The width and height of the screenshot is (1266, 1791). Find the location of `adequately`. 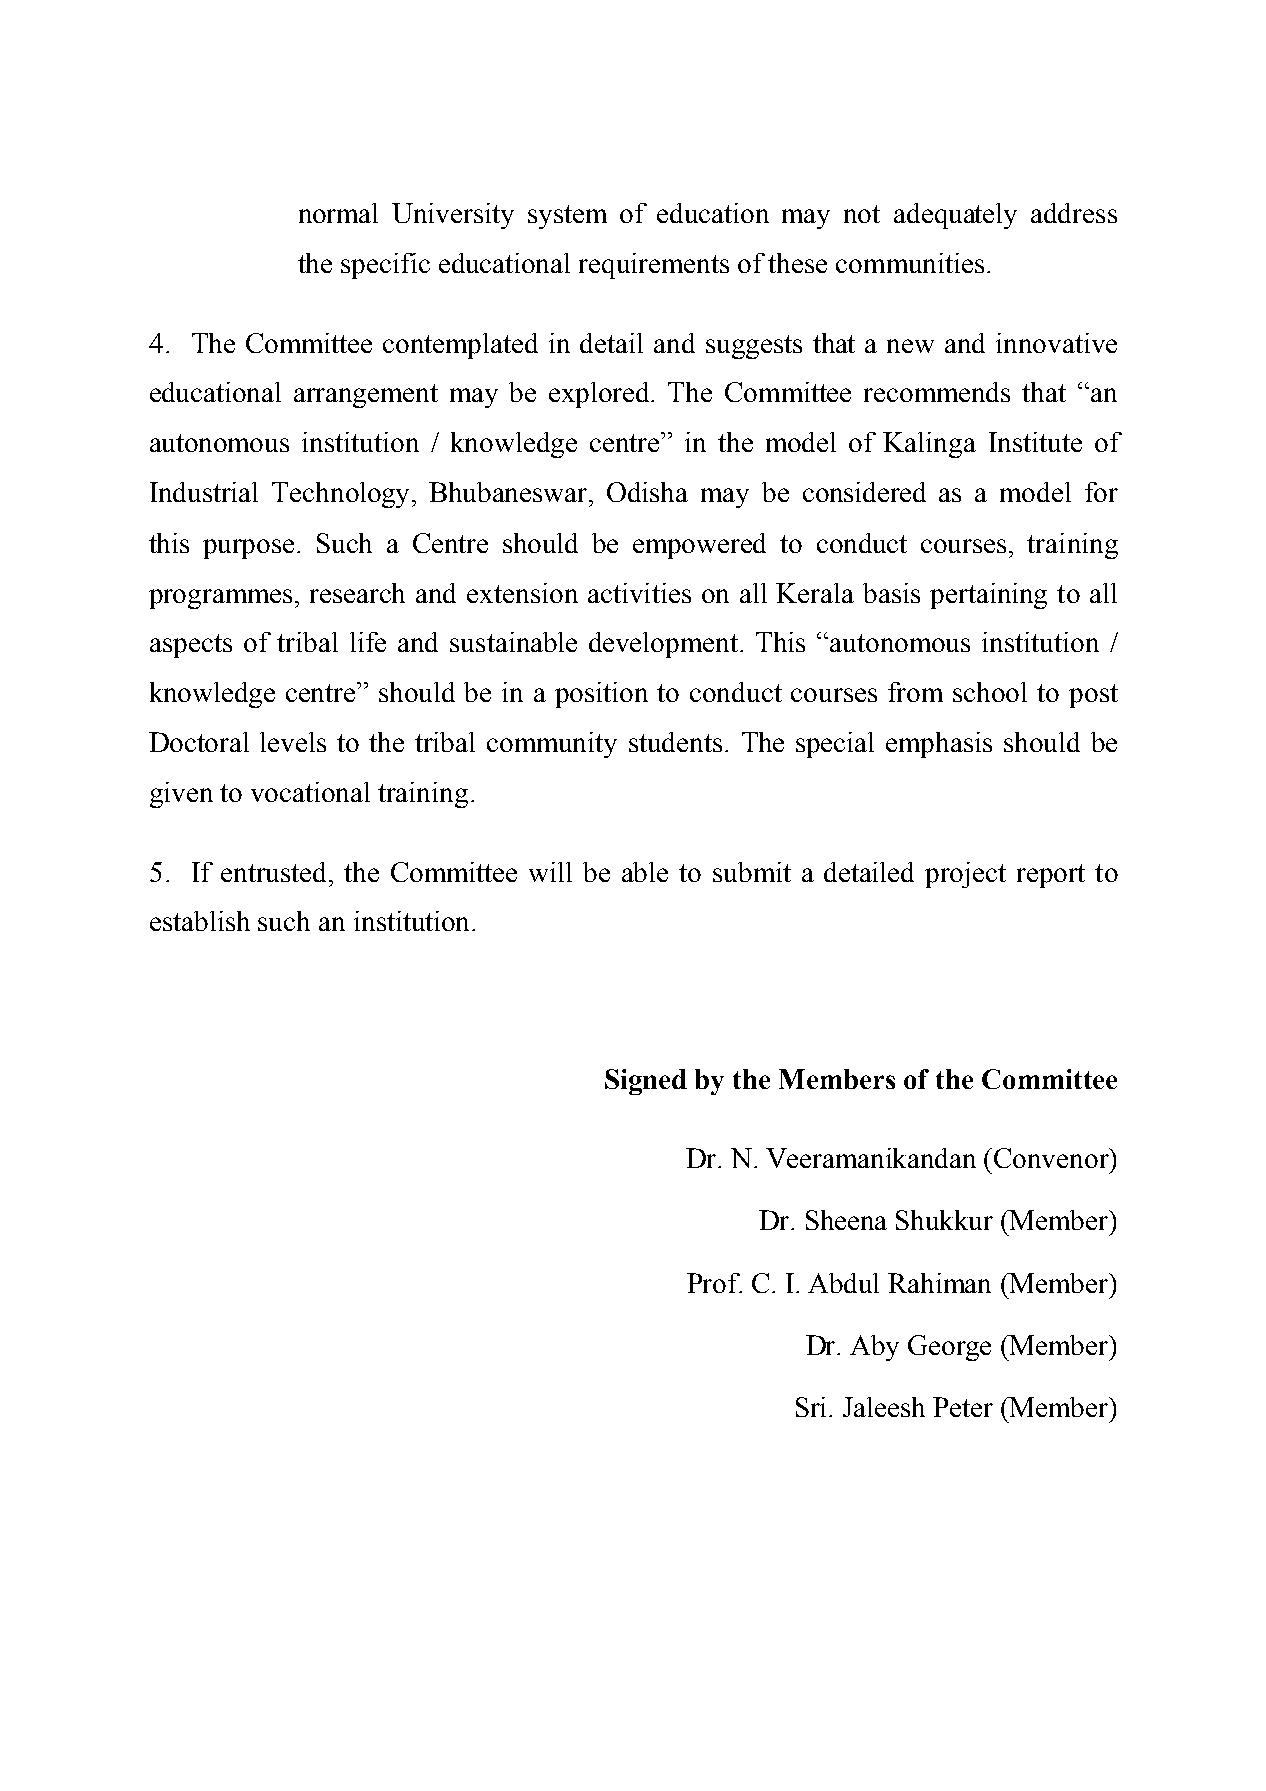

adequately is located at coordinates (955, 216).
